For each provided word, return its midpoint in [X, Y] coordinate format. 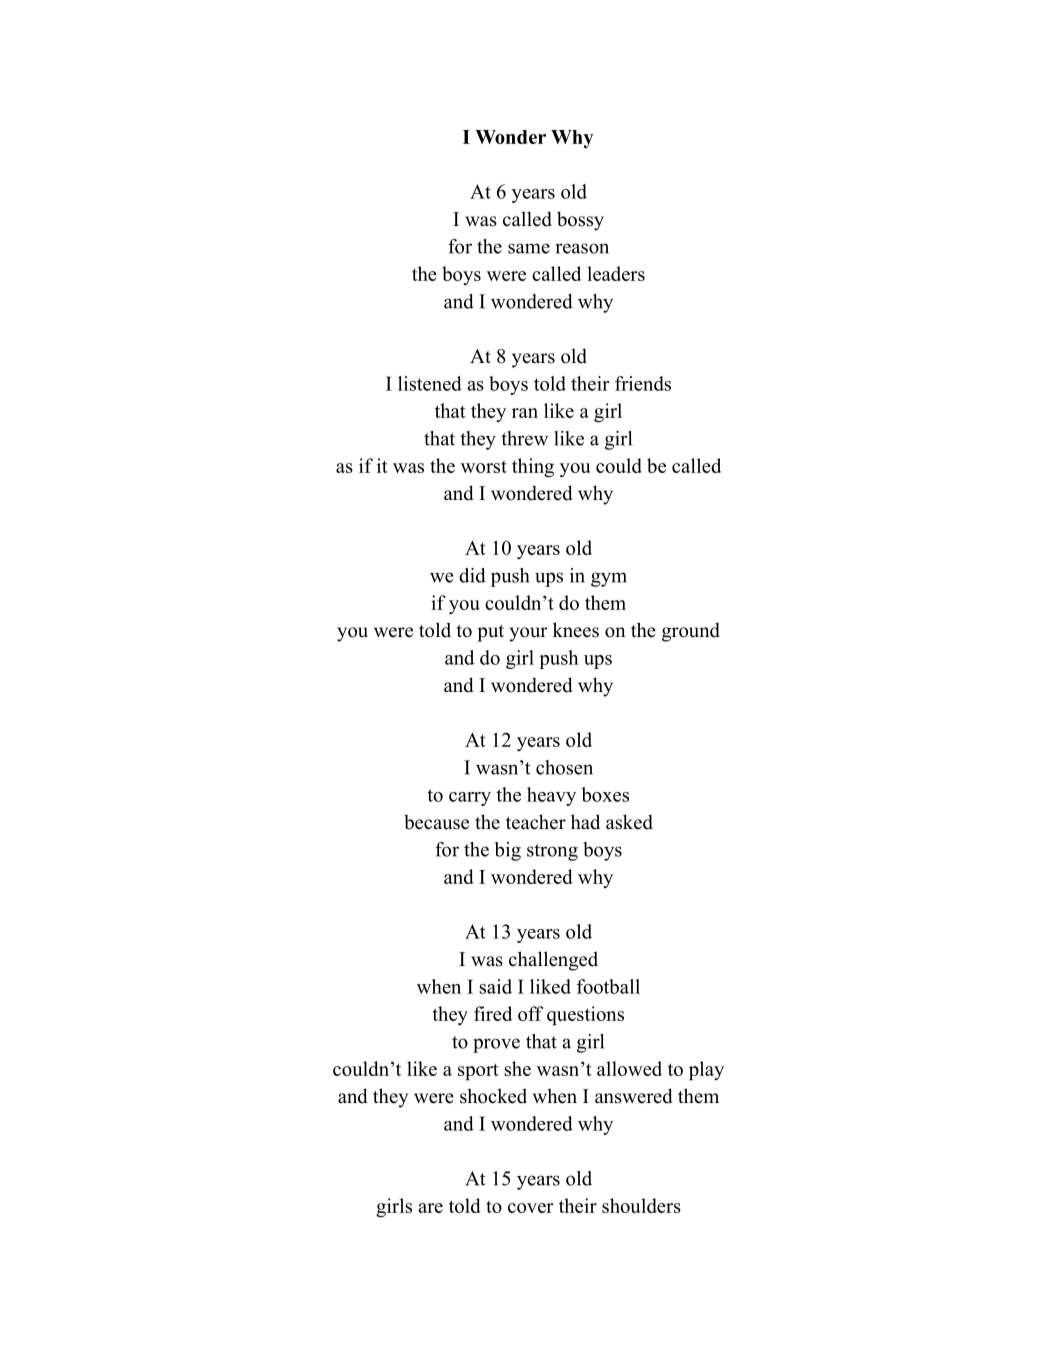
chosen [564, 767]
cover [531, 1208]
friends [643, 383]
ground [691, 632]
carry [470, 799]
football [608, 986]
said [495, 986]
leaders [616, 273]
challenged [553, 961]
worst [484, 466]
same [529, 248]
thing [533, 467]
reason [582, 248]
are [430, 1208]
